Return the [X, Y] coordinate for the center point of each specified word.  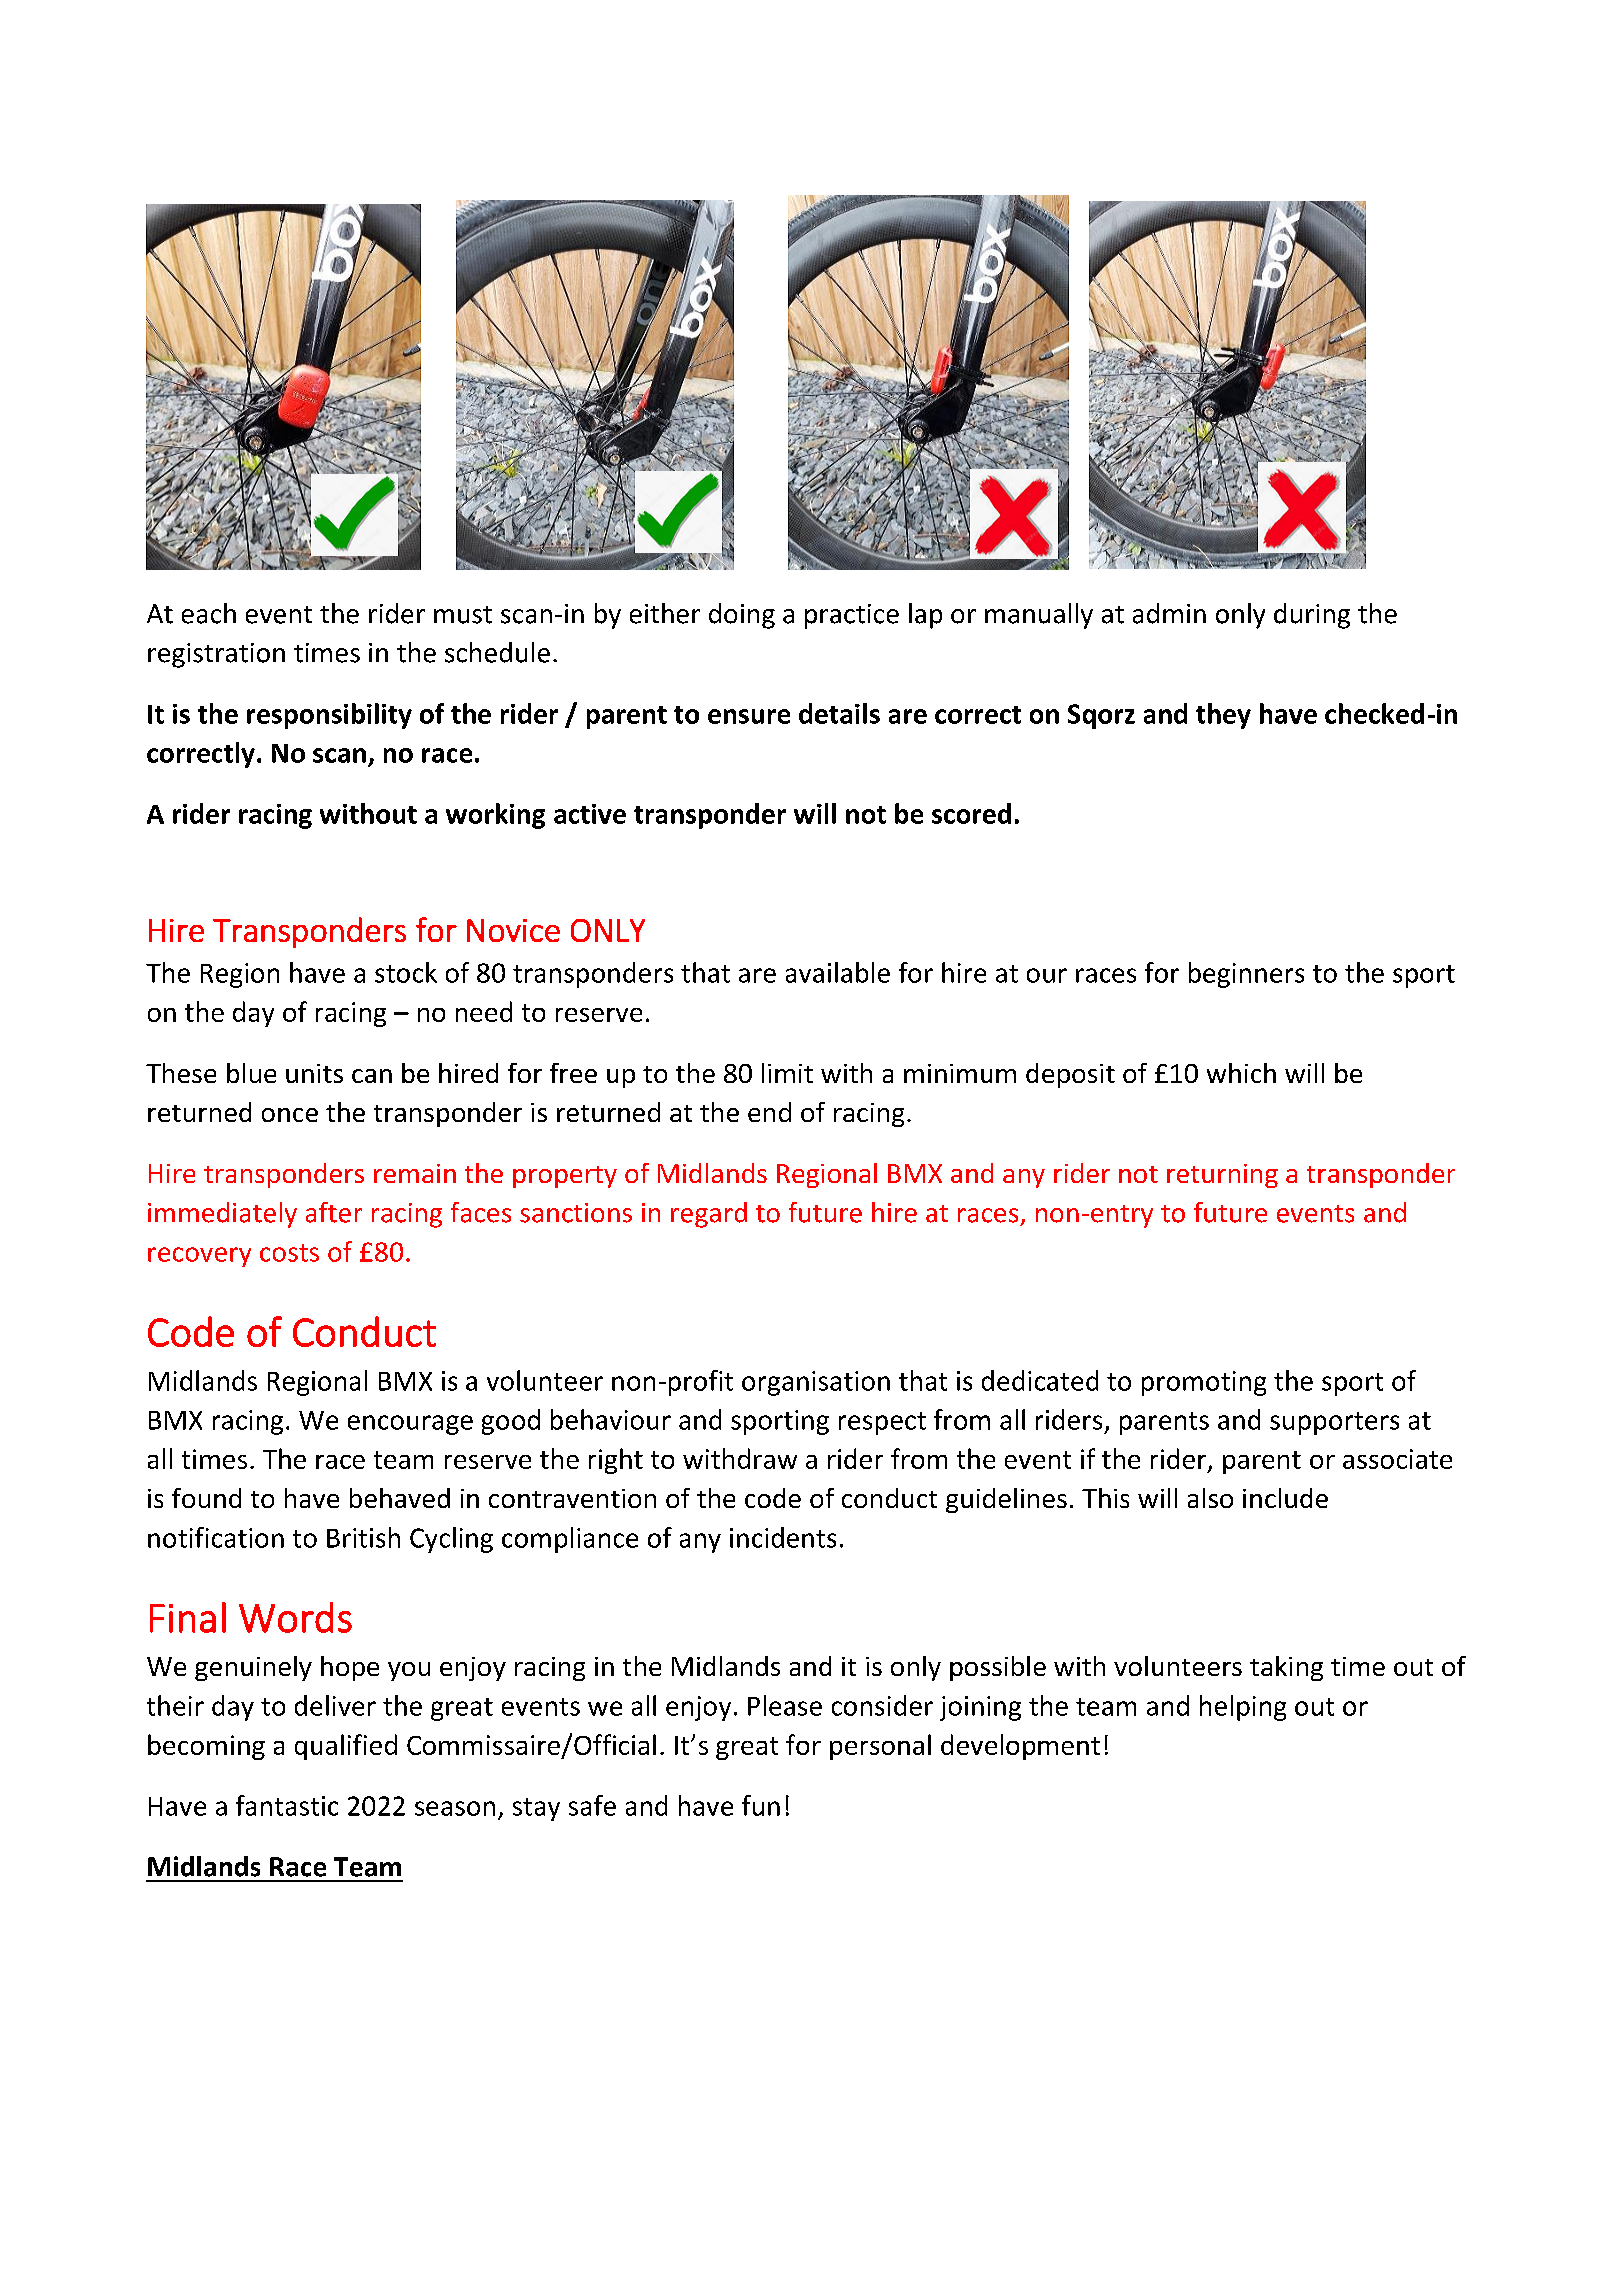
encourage [410, 1425]
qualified [346, 1747]
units [314, 1073]
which [1241, 1073]
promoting [1204, 1383]
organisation [816, 1383]
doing [742, 616]
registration [216, 655]
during [1312, 616]
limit [787, 1073]
